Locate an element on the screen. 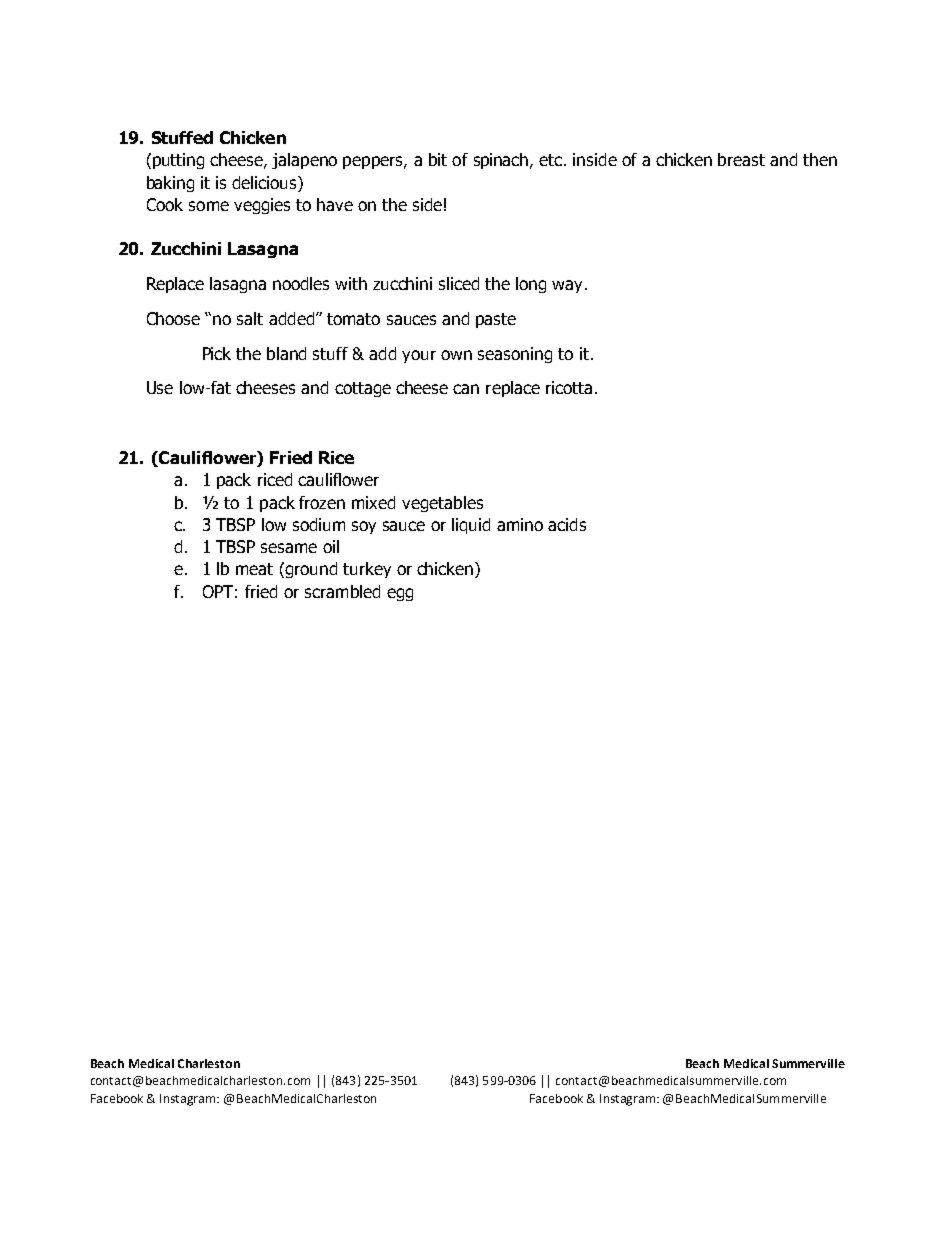 The width and height of the screenshot is (952, 1233). putting is located at coordinates (178, 161).
